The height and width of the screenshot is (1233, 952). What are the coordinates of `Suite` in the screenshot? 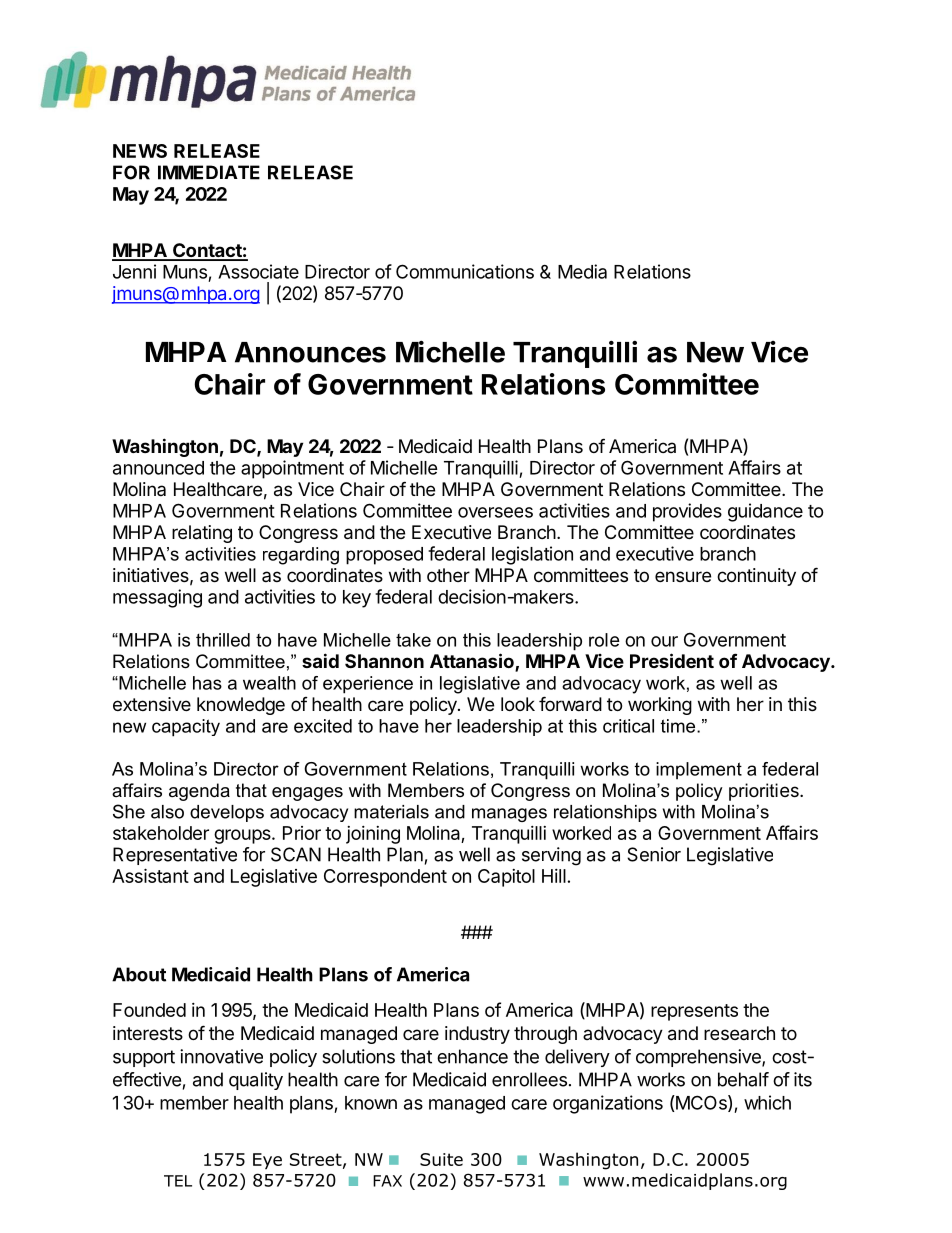 It's located at (441, 1159).
